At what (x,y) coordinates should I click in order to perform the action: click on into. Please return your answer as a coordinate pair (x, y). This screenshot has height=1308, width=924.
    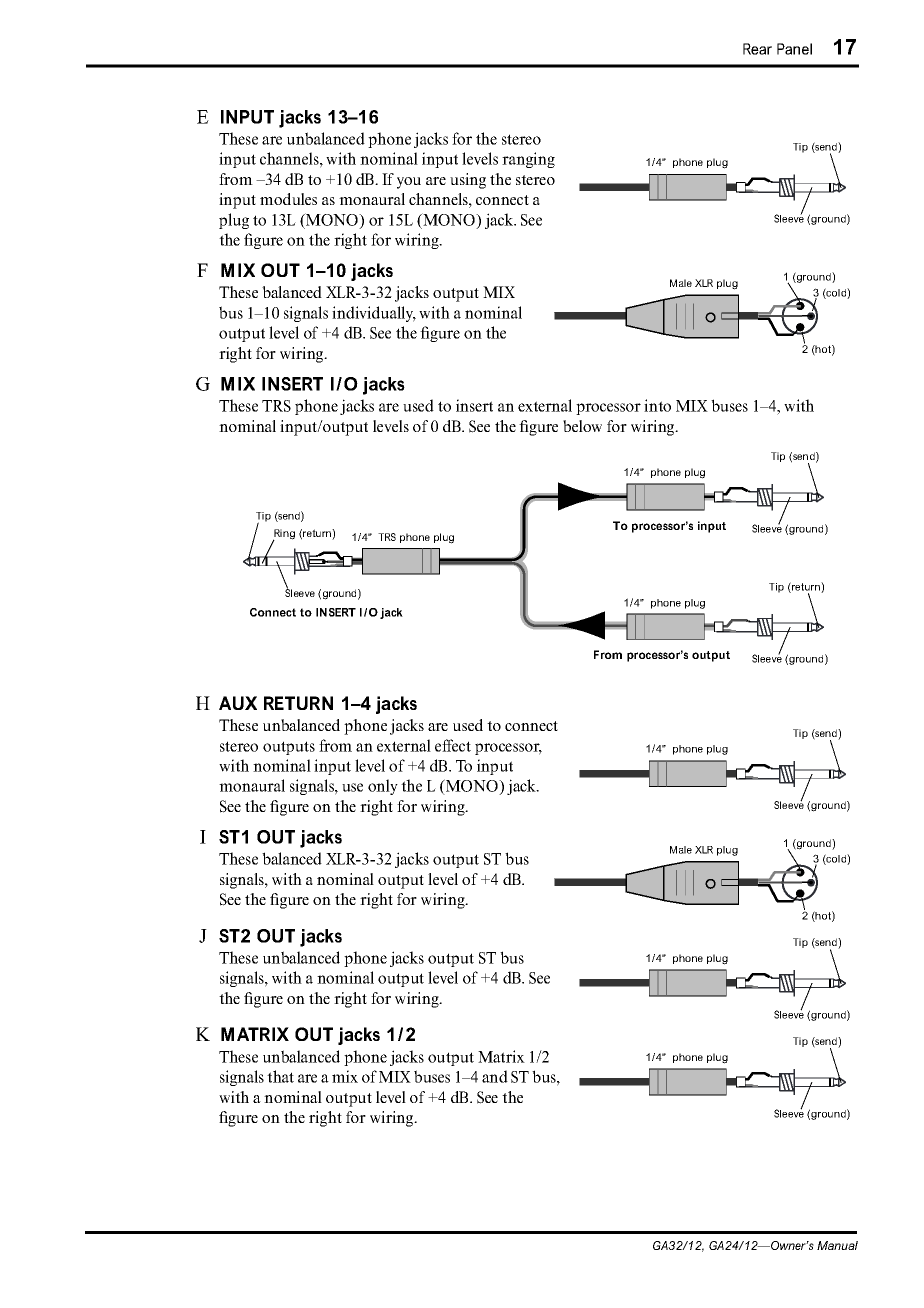
    Looking at the image, I should click on (657, 405).
